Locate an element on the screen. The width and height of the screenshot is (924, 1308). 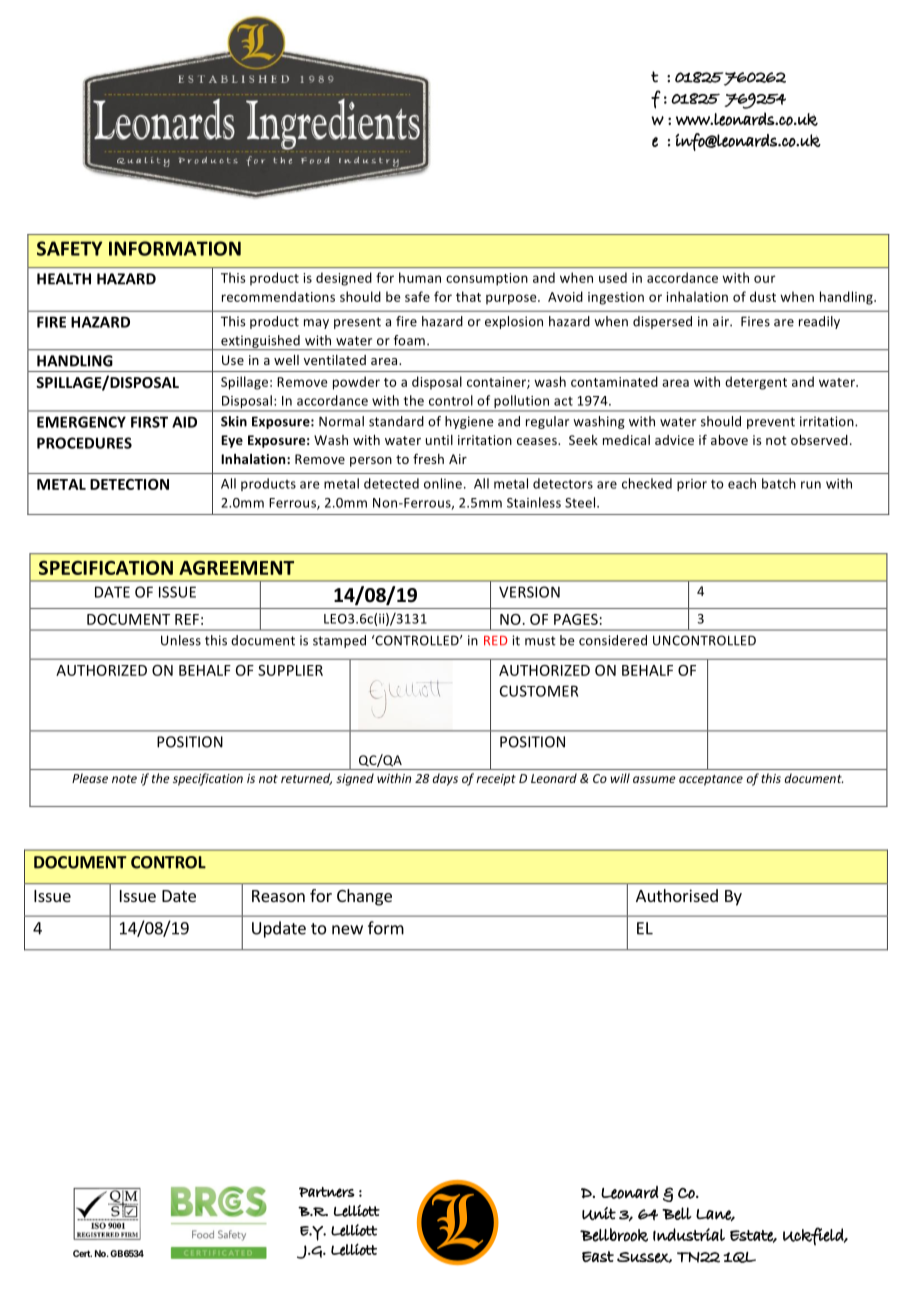
Unit is located at coordinates (599, 1213).
